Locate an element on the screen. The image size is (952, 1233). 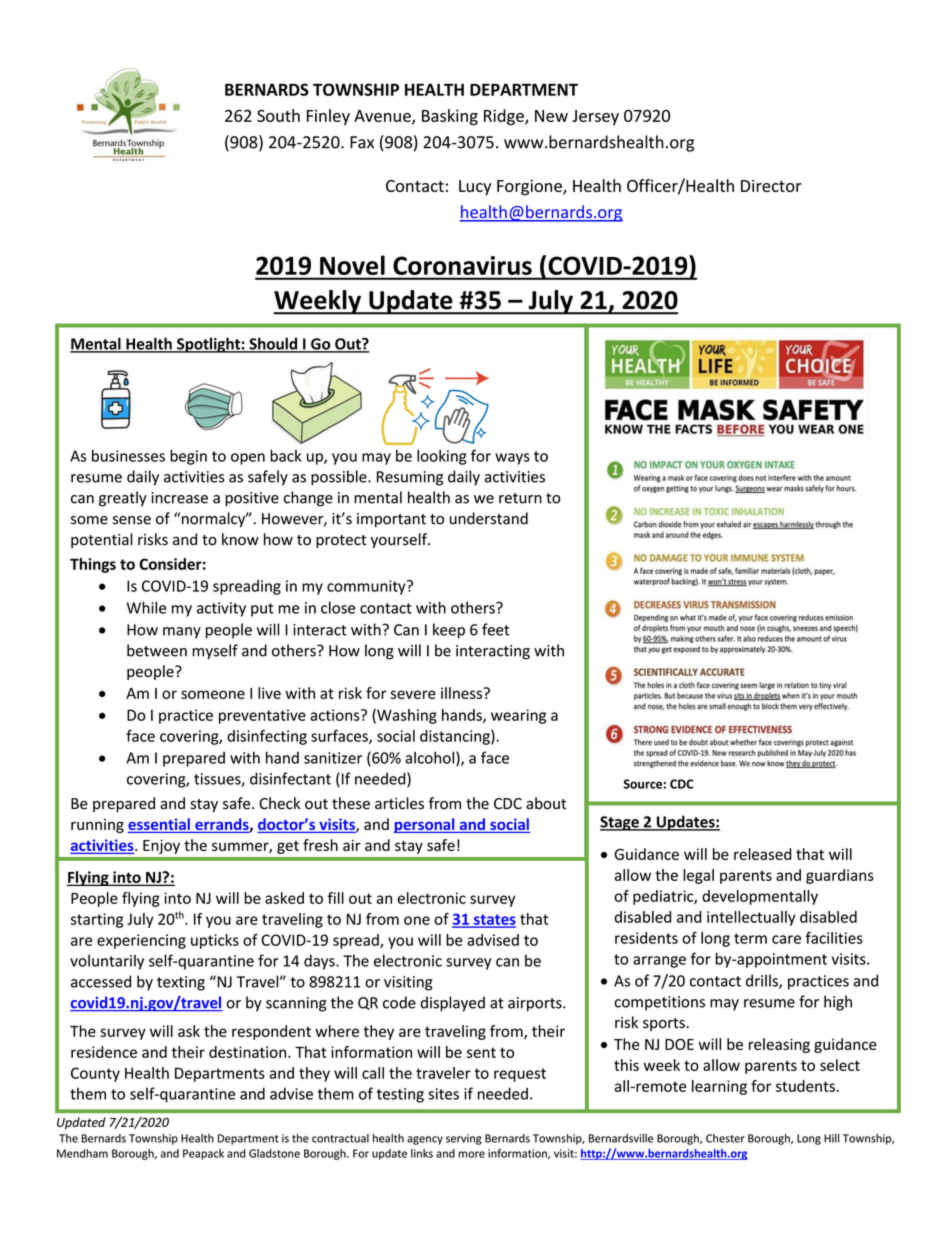
keep is located at coordinates (449, 631).
